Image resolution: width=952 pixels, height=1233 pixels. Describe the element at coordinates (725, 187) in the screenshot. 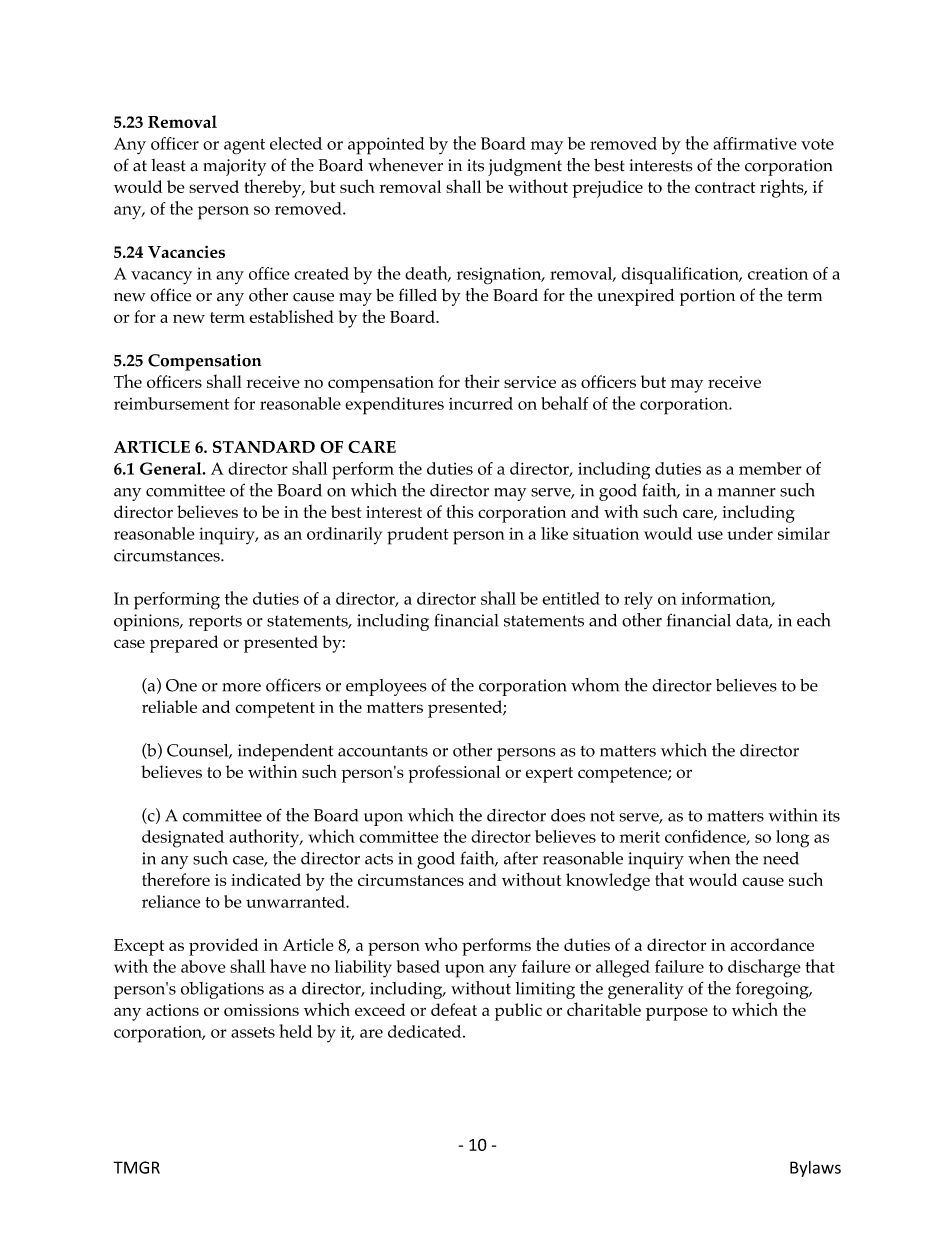

I see `contract` at that location.
